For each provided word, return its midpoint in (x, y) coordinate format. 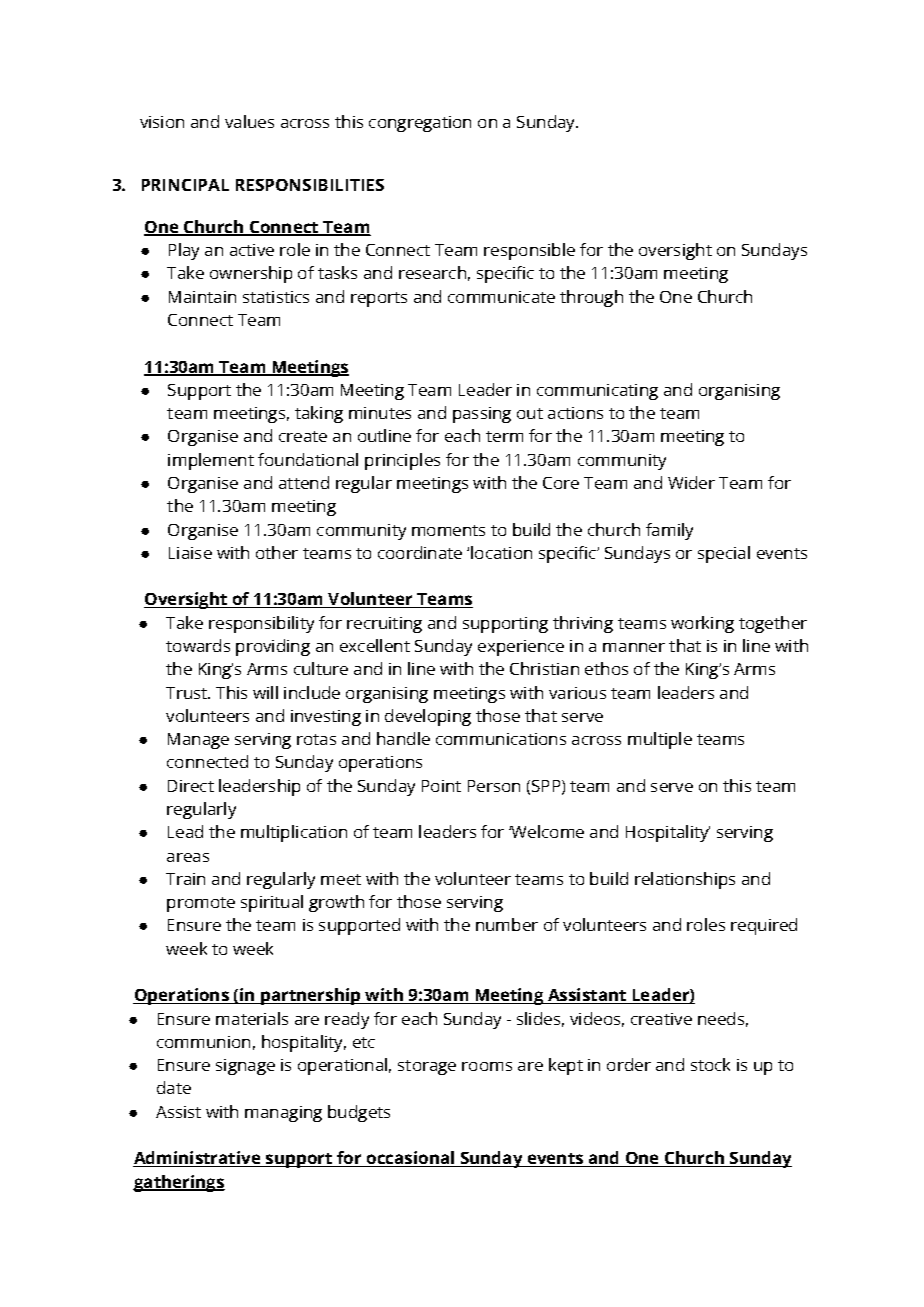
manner (634, 647)
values (249, 121)
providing (273, 647)
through (591, 298)
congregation (420, 124)
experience (521, 648)
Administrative (198, 1159)
